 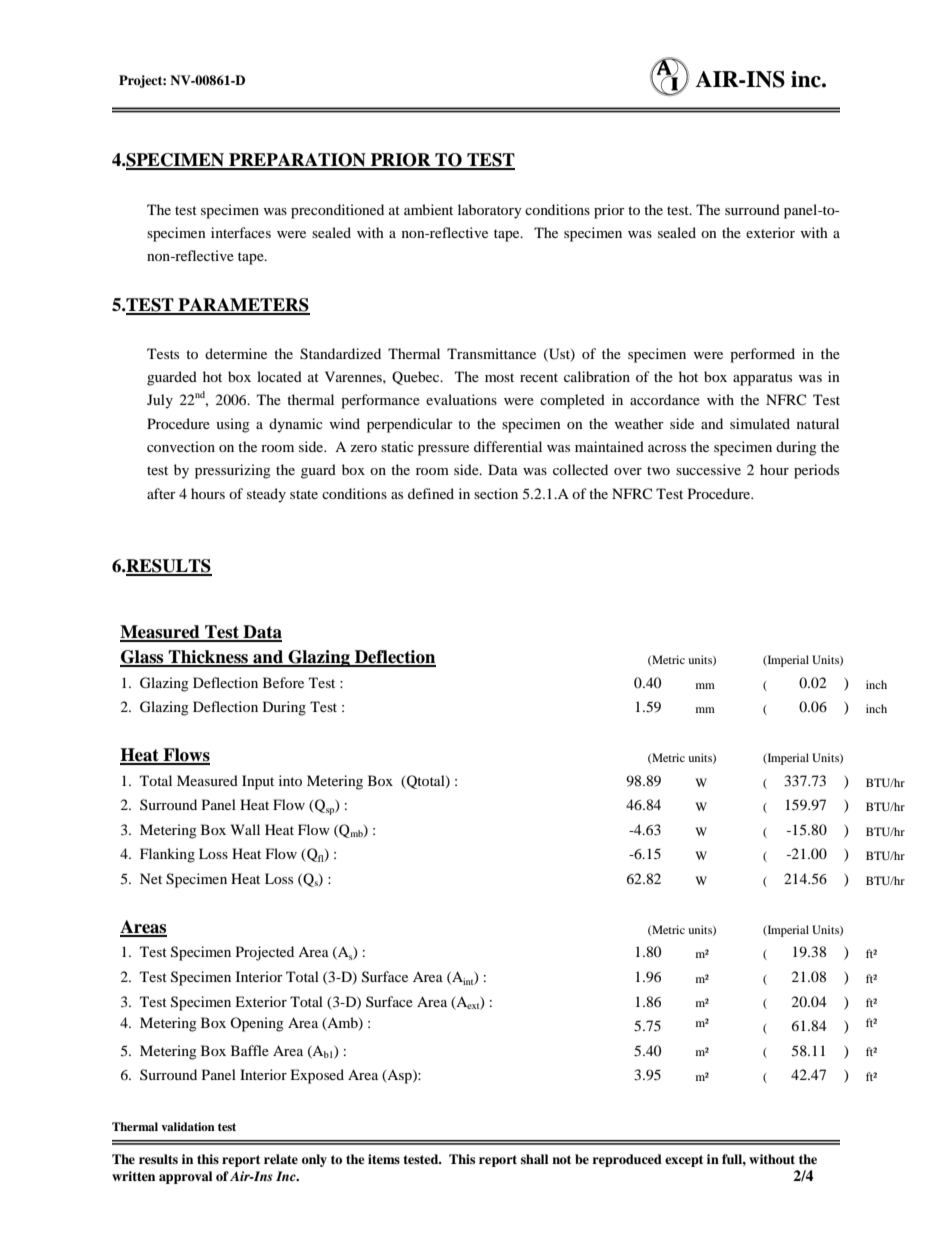 I want to click on simulated, so click(x=760, y=423).
